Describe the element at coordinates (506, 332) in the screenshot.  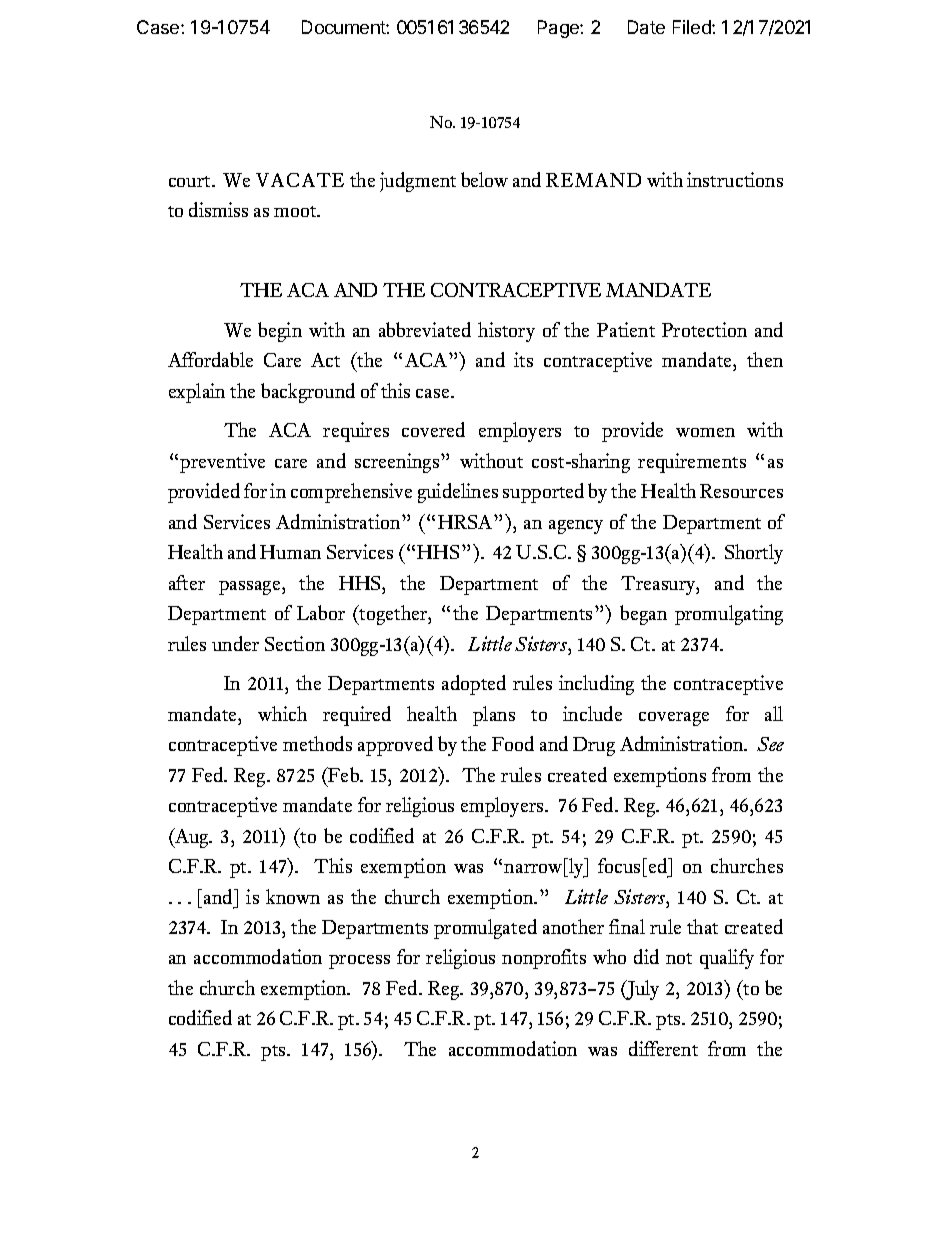
I see `history` at that location.
